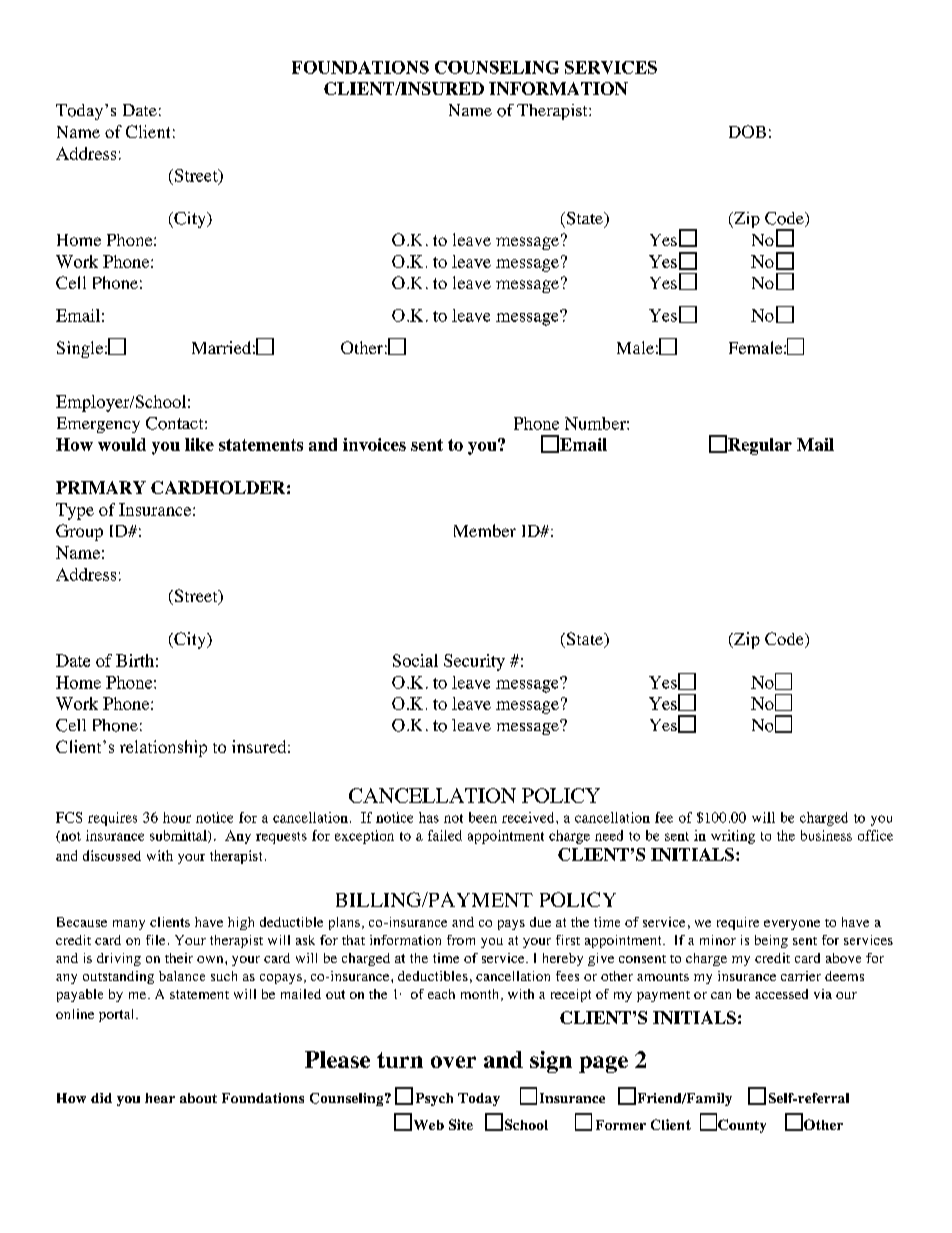  Describe the element at coordinates (434, 1099) in the document. I see `Psych` at that location.
